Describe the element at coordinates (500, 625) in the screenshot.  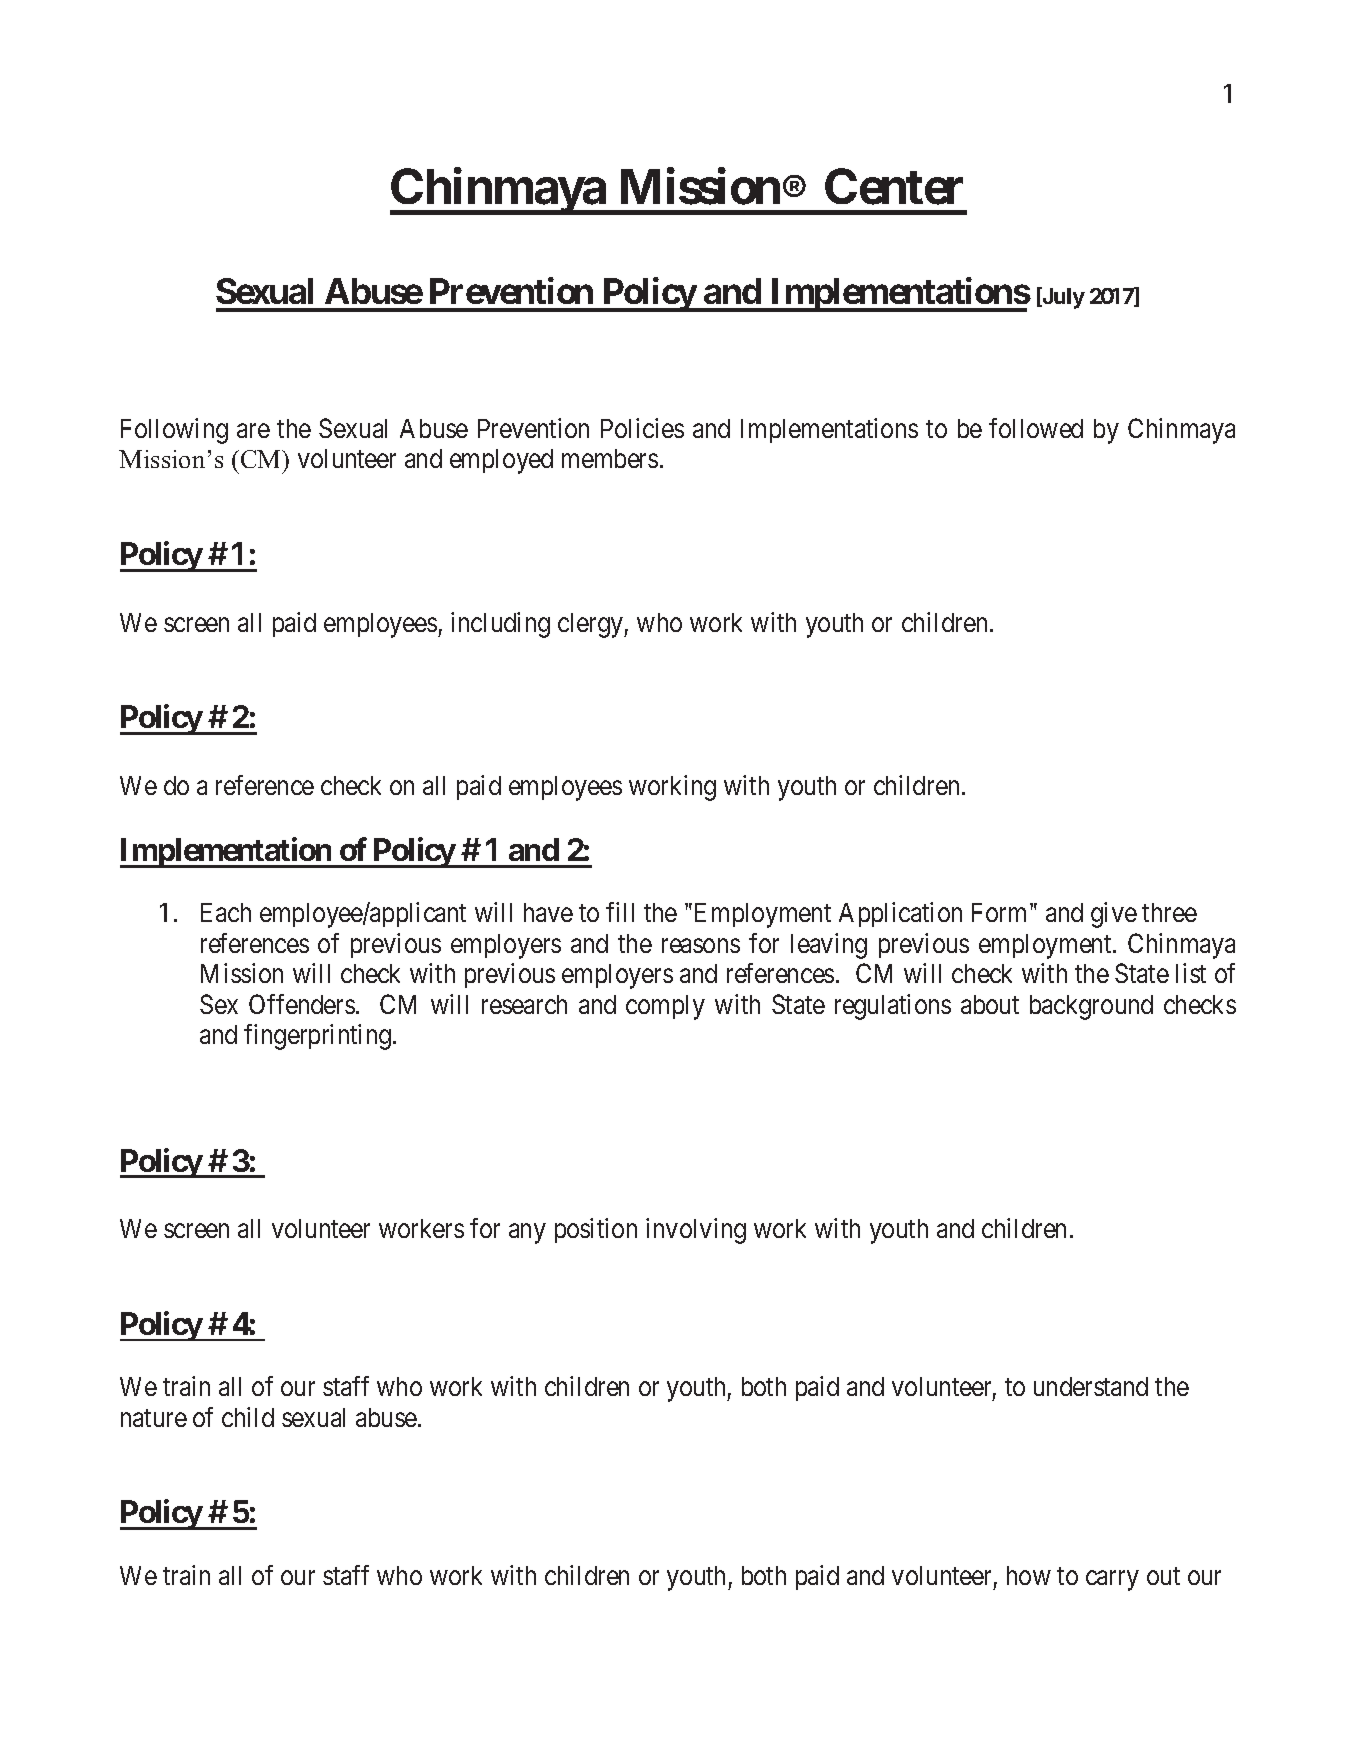
I see `including` at that location.
